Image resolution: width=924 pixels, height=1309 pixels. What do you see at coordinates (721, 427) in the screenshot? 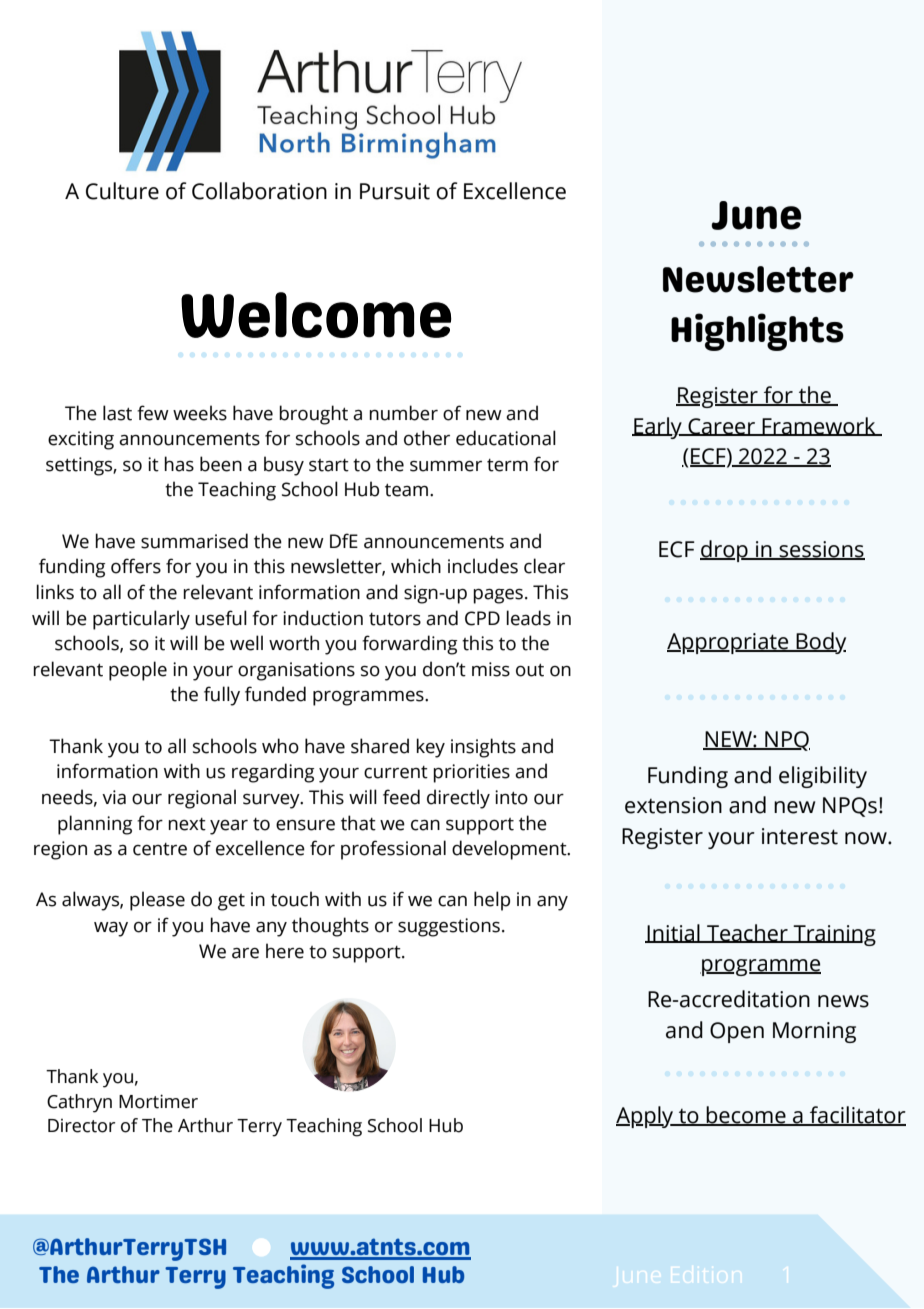
I see `Career` at bounding box center [721, 427].
